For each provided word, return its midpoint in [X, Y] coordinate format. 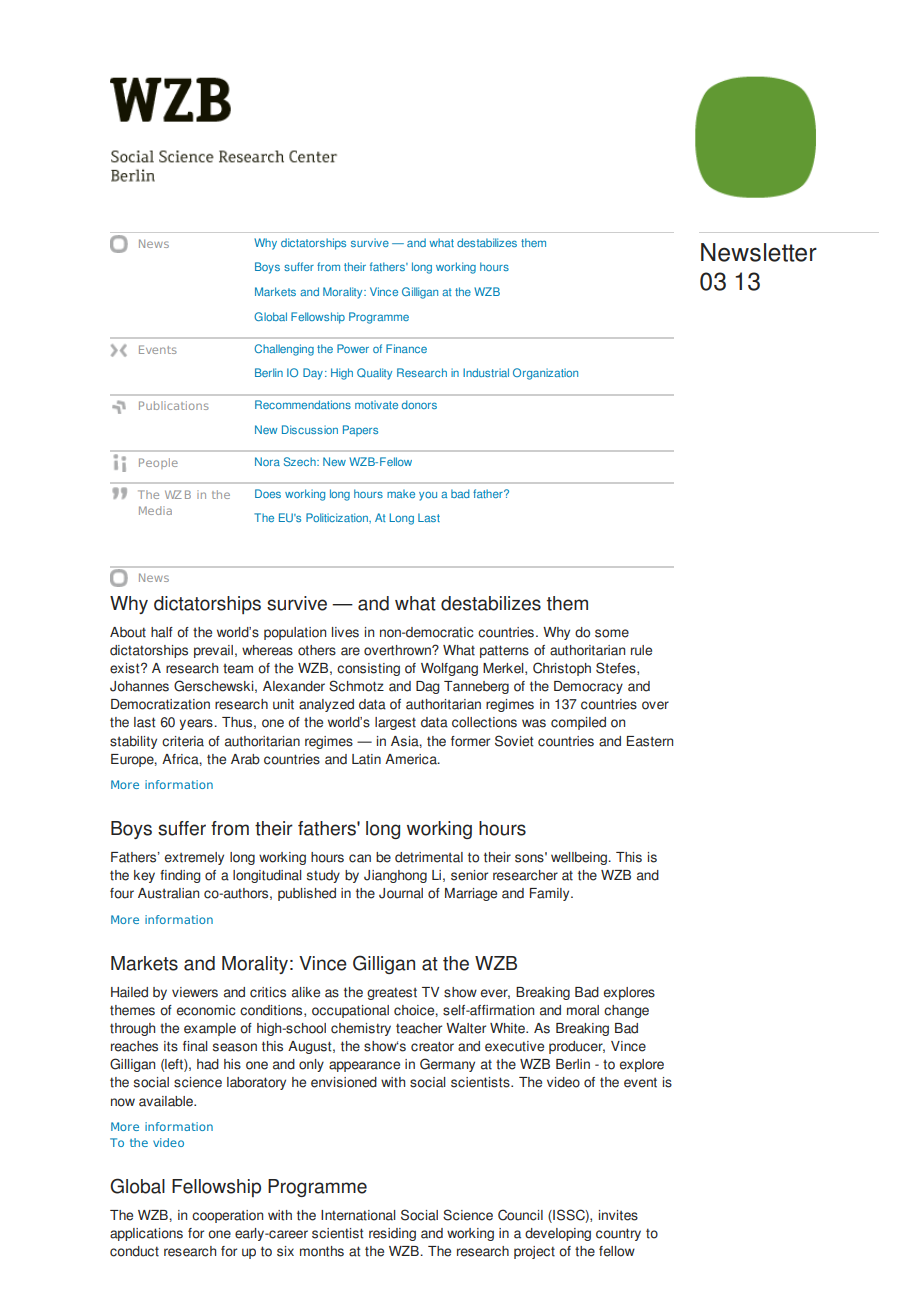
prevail [213, 651]
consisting [368, 669]
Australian [168, 893]
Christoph [562, 669]
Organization [545, 374]
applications [146, 1234]
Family [551, 894]
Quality [374, 374]
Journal [401, 893]
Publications [174, 405]
